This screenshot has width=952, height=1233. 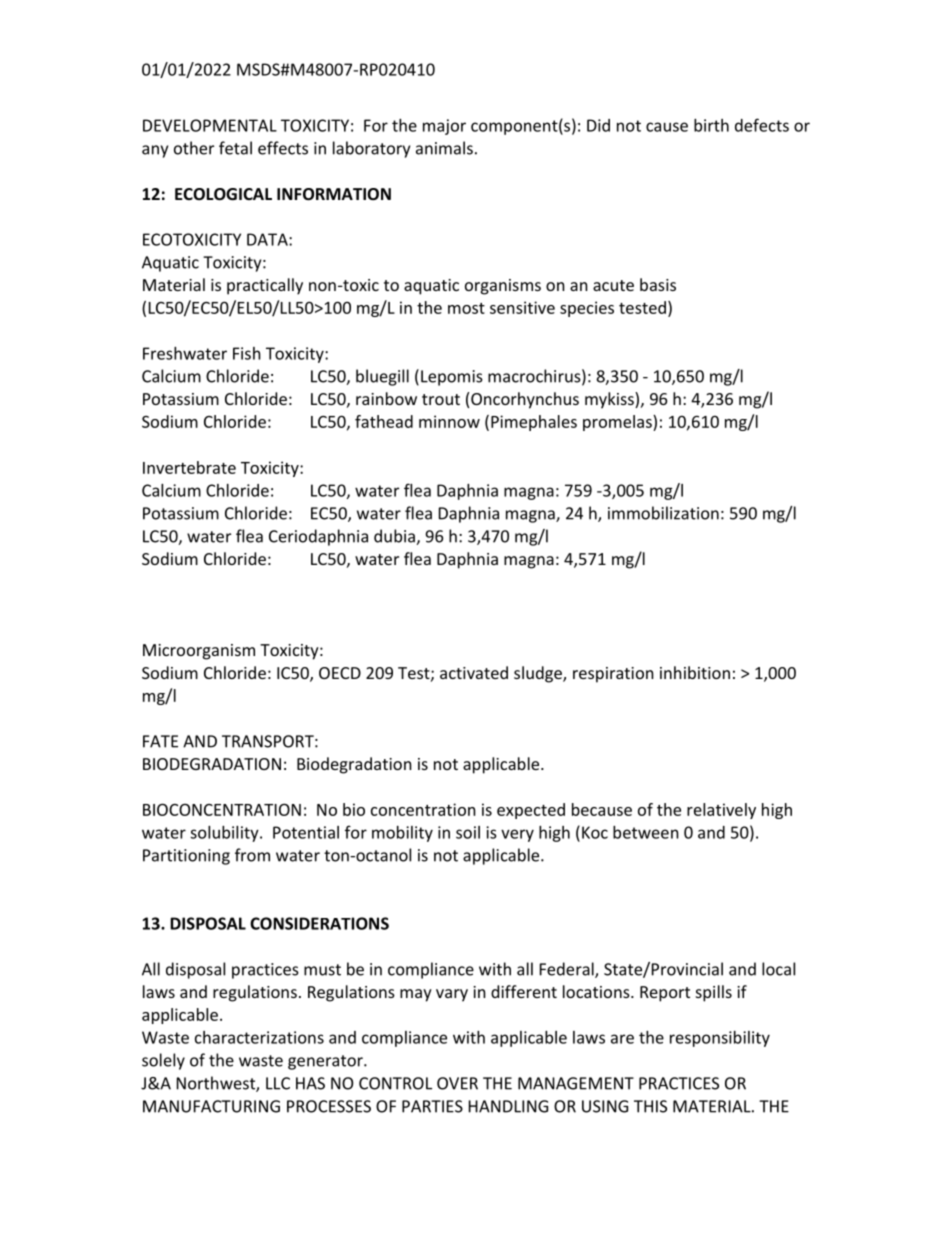 I want to click on birth, so click(x=711, y=125).
